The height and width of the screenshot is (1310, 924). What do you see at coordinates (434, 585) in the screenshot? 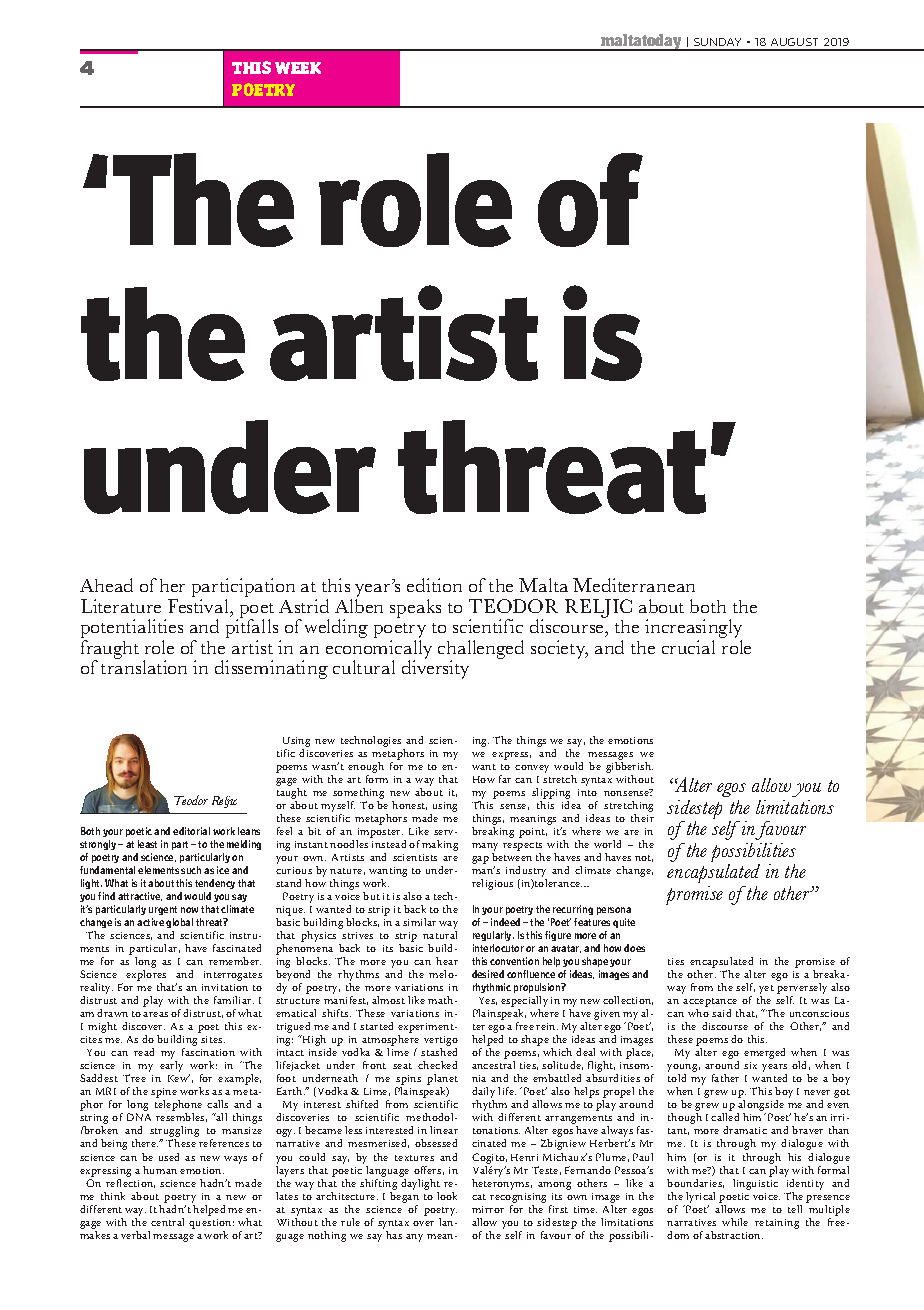
I see `edition` at bounding box center [434, 585].
